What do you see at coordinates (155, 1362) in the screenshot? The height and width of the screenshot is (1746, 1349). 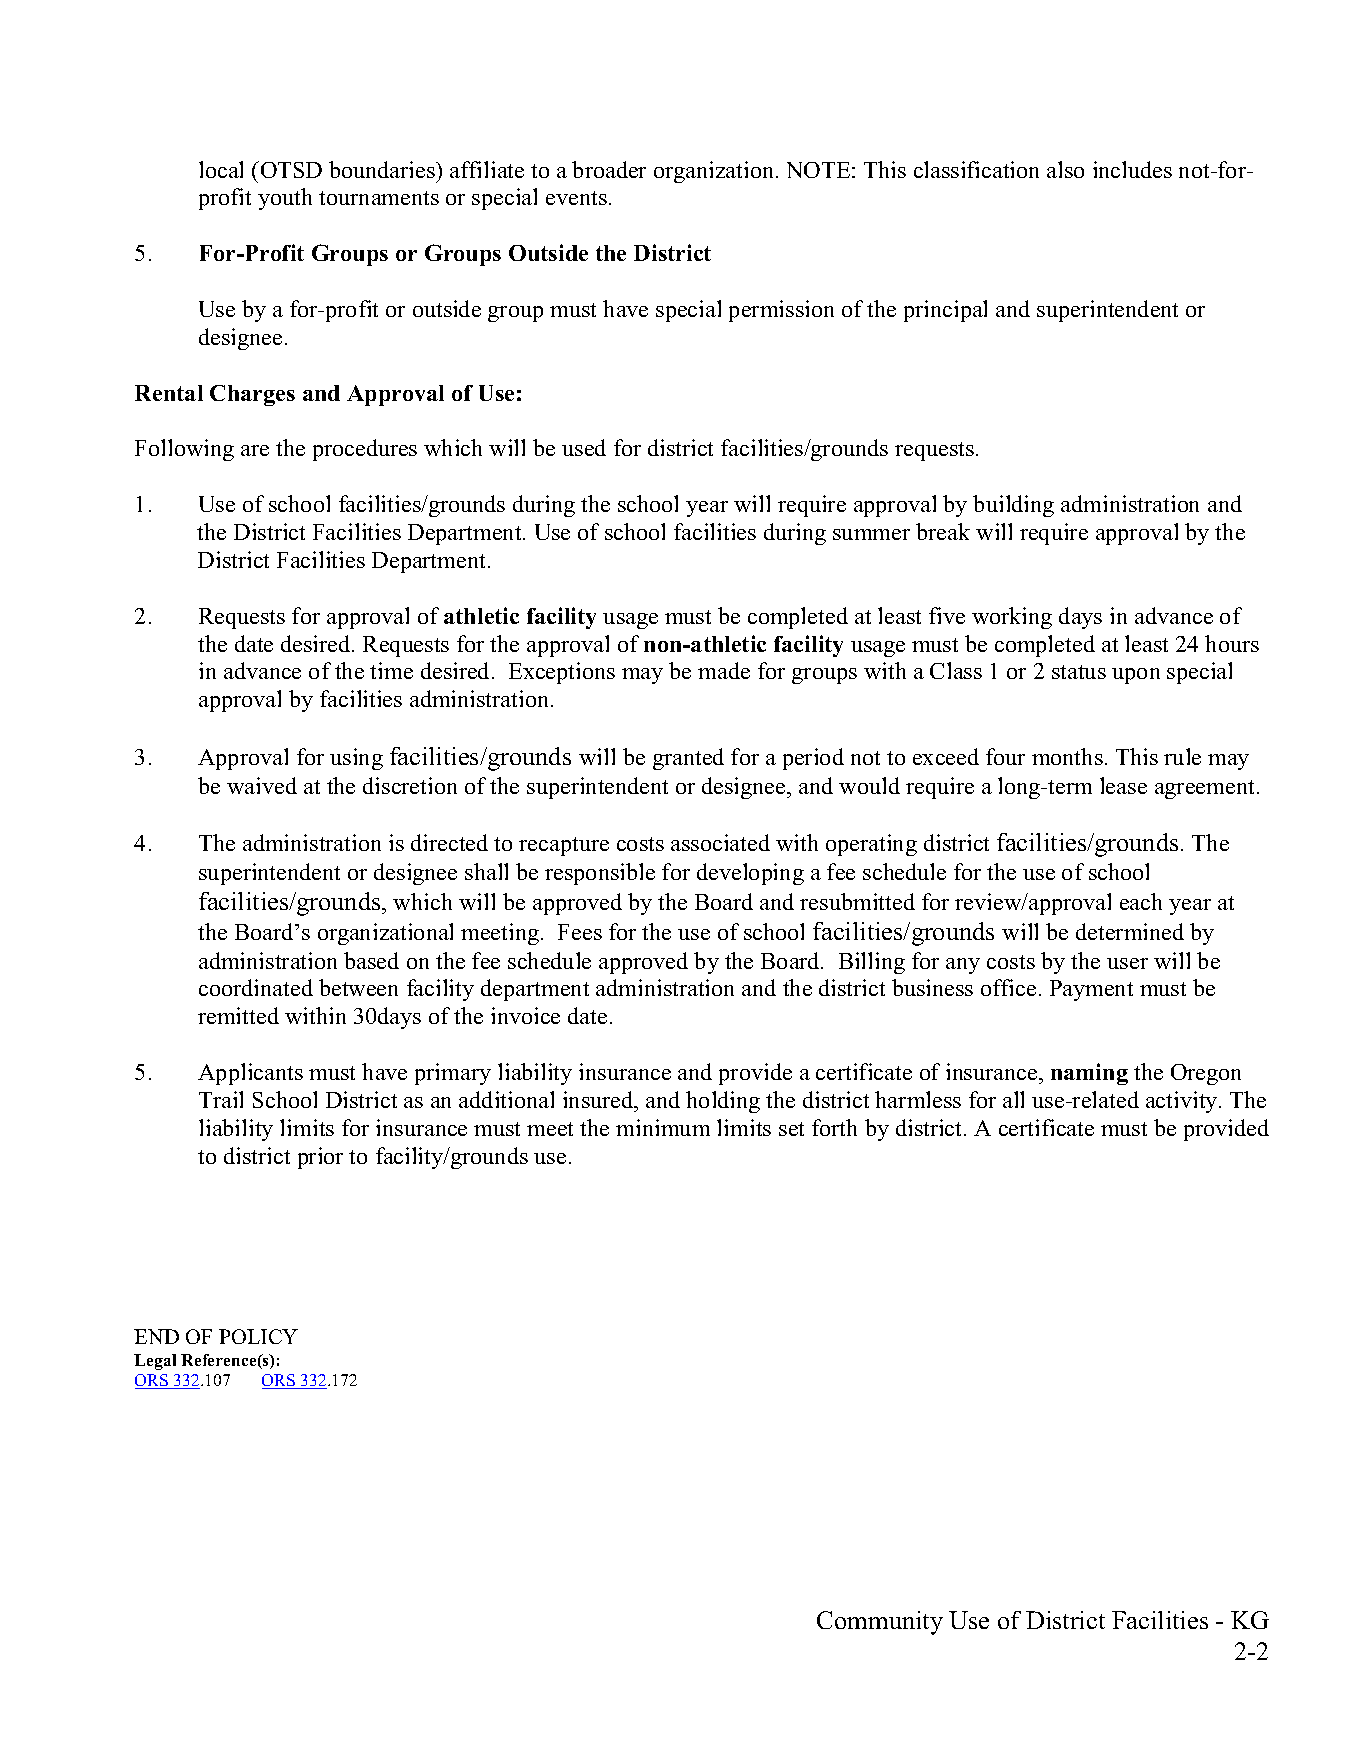 I see `Legal` at bounding box center [155, 1362].
